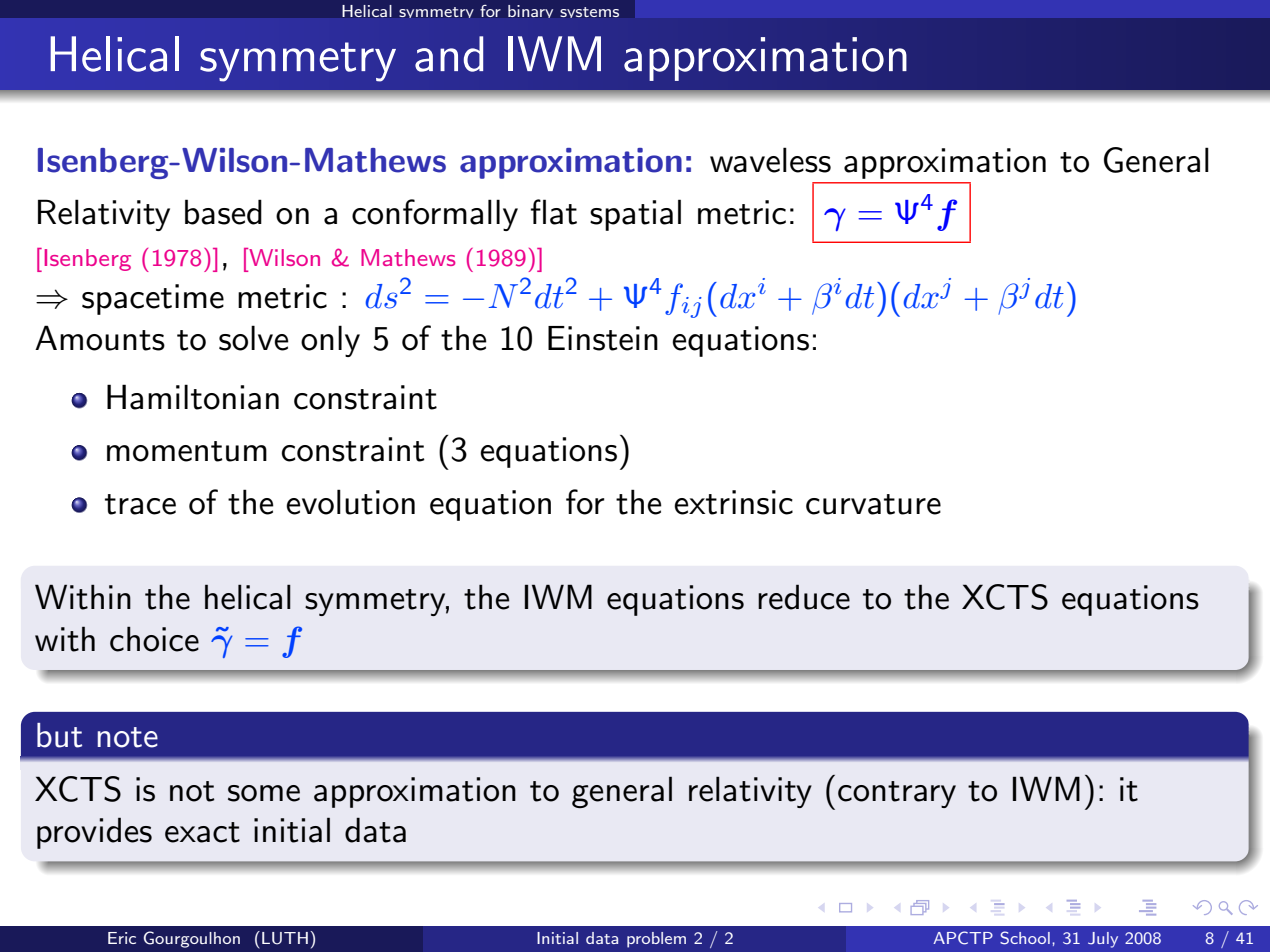 The height and width of the page is (952, 1270). What do you see at coordinates (873, 504) in the page?
I see `curvature` at bounding box center [873, 504].
